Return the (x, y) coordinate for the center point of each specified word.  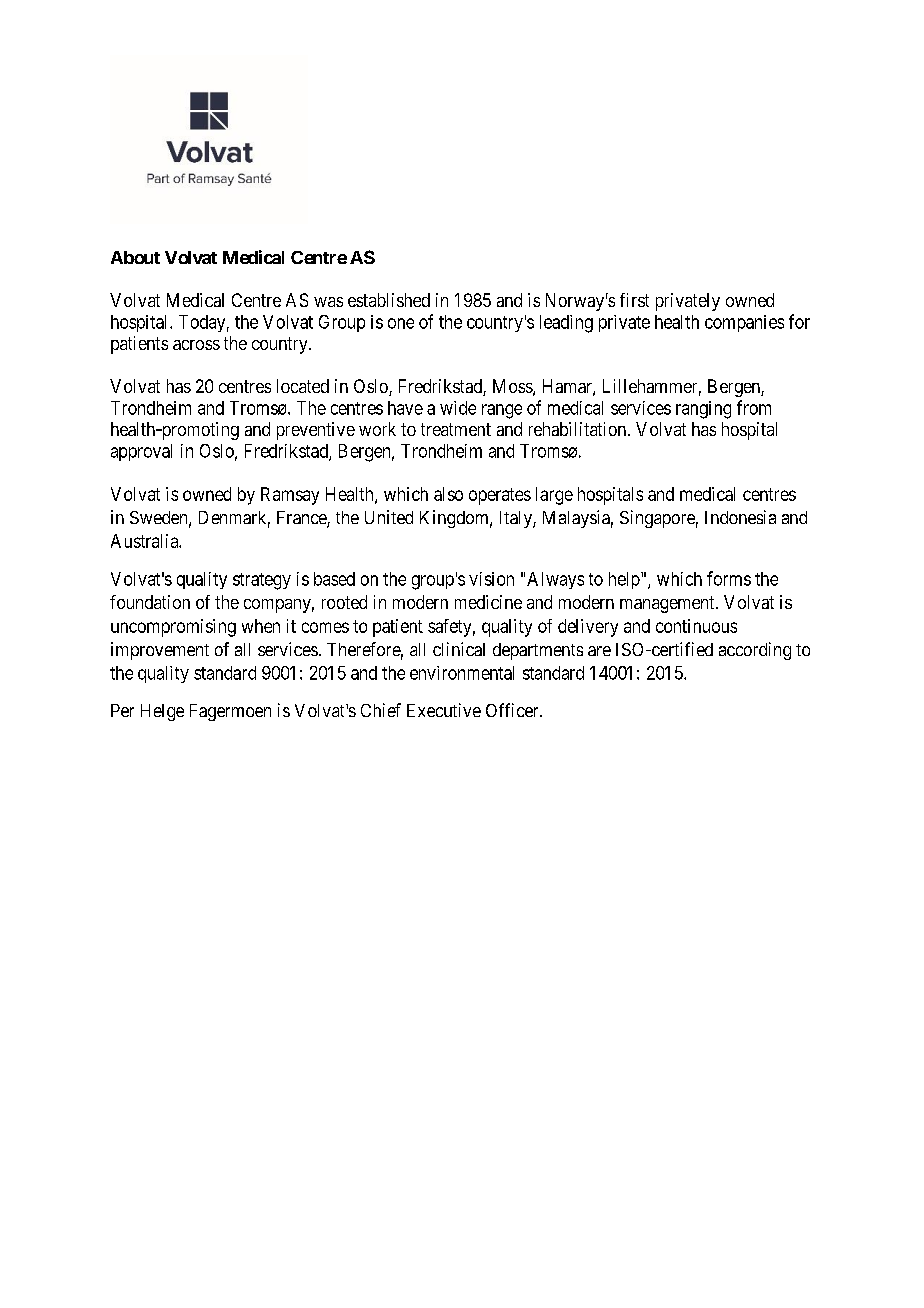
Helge (162, 712)
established (389, 300)
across (196, 345)
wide (458, 408)
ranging (703, 410)
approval (141, 452)
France (302, 519)
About (135, 257)
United (389, 517)
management (668, 604)
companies (744, 323)
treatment (456, 429)
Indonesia (740, 517)
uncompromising (173, 628)
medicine (488, 602)
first (634, 300)
